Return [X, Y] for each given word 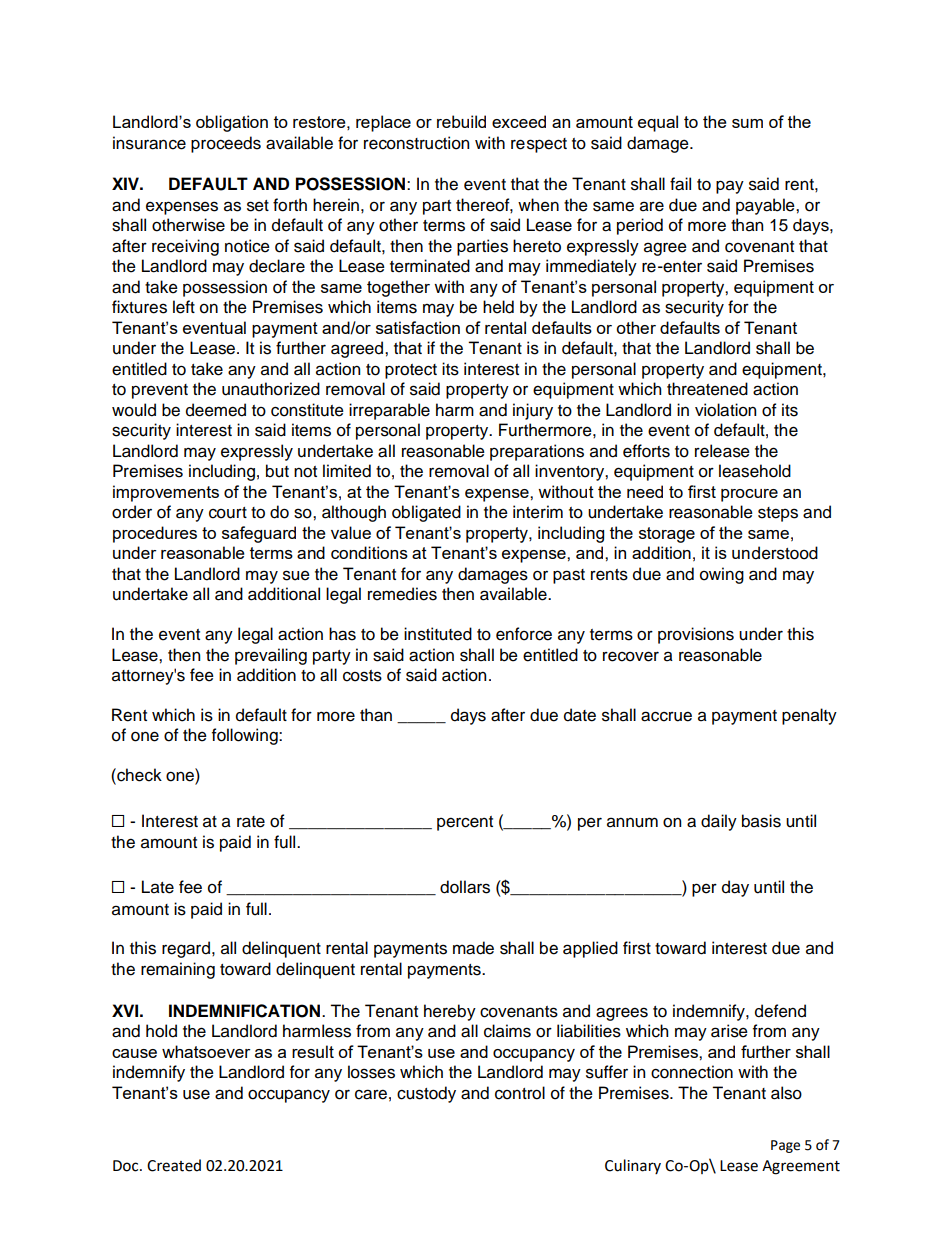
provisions [696, 635]
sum [747, 123]
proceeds [226, 144]
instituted [438, 634]
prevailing [271, 656]
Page [785, 1146]
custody [426, 1094]
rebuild [461, 121]
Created [174, 1165]
